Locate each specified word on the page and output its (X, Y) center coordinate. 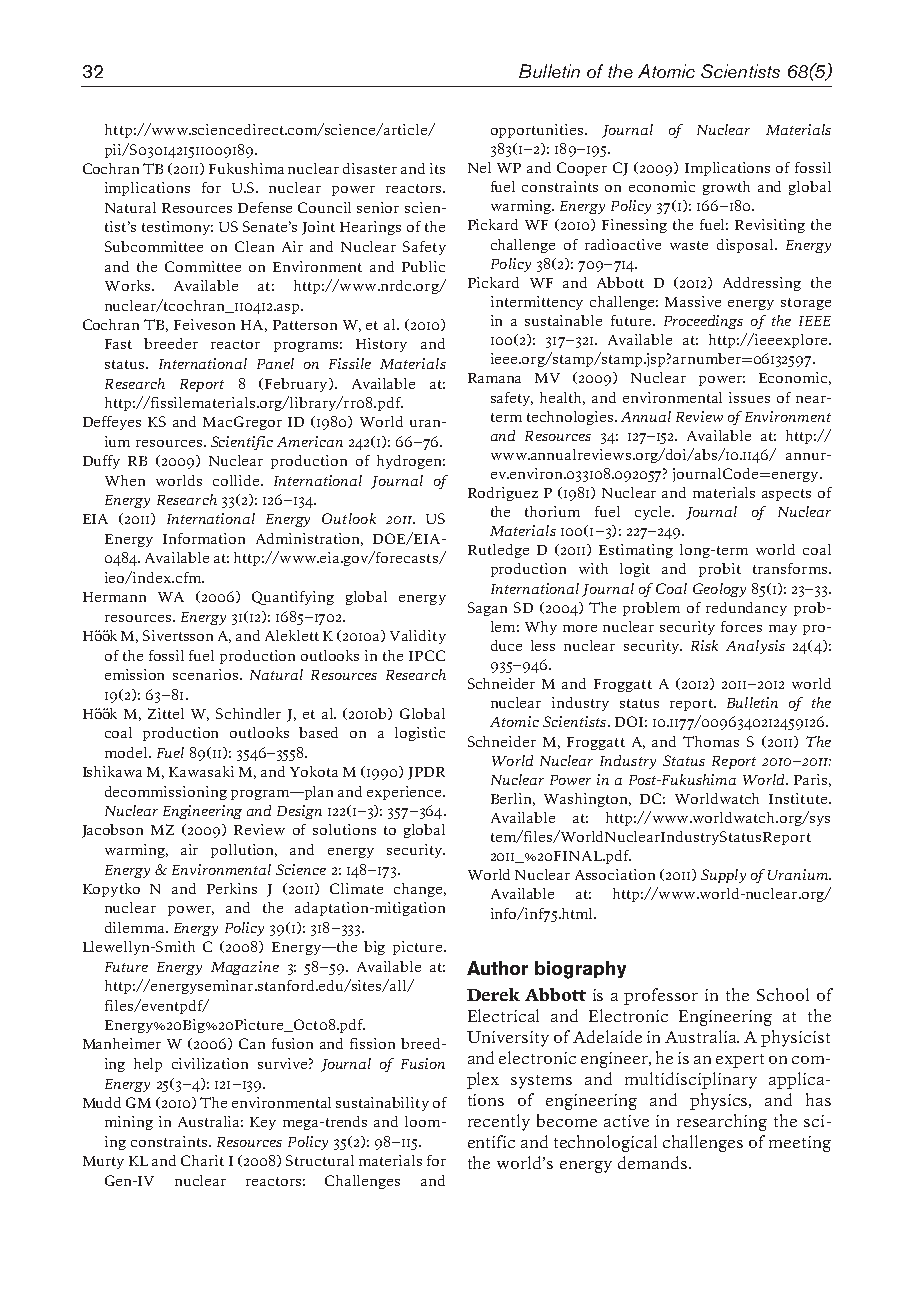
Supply (723, 876)
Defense (265, 207)
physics (720, 1101)
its (437, 168)
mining (129, 1123)
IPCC (427, 655)
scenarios (205, 674)
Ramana (494, 378)
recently (499, 1122)
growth (726, 188)
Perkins (232, 888)
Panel (275, 363)
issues (749, 397)
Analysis (755, 647)
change (418, 890)
